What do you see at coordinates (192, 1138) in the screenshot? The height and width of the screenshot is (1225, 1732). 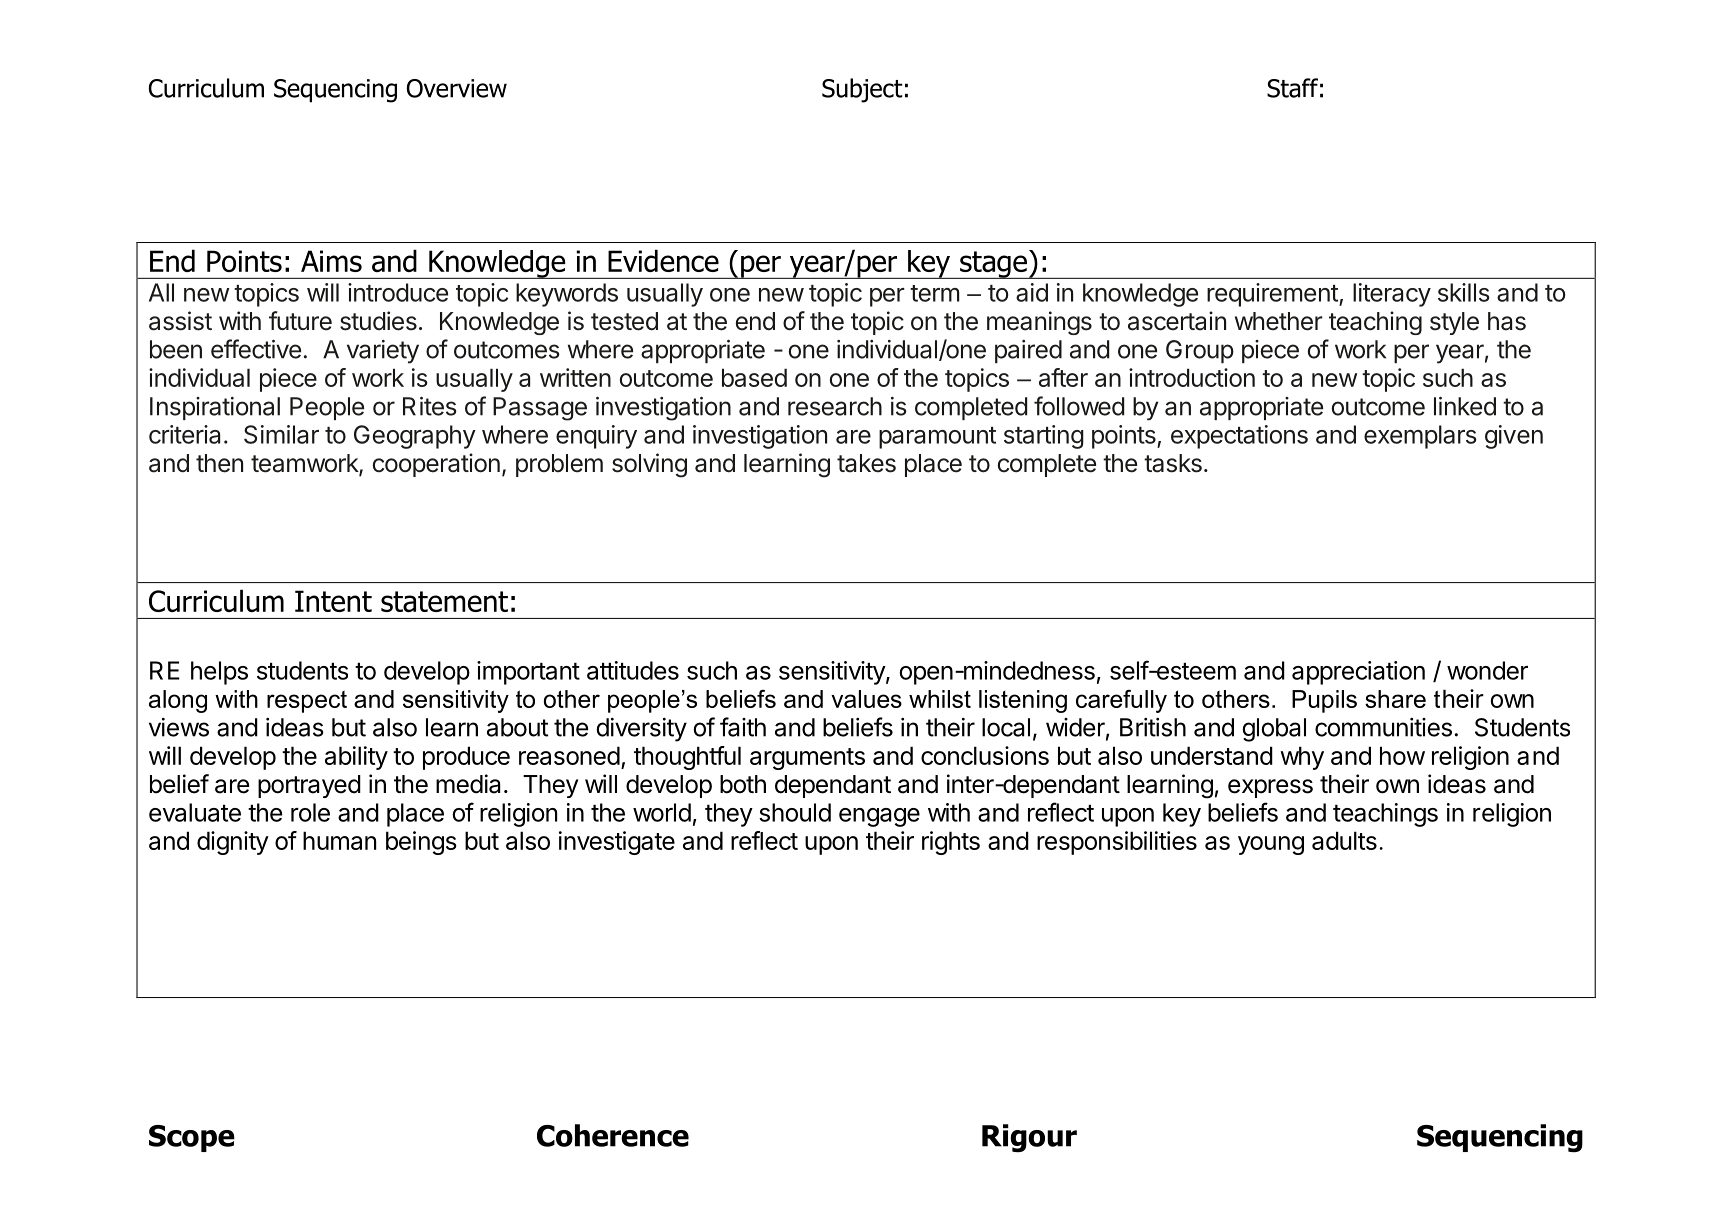 I see `Scope` at bounding box center [192, 1138].
